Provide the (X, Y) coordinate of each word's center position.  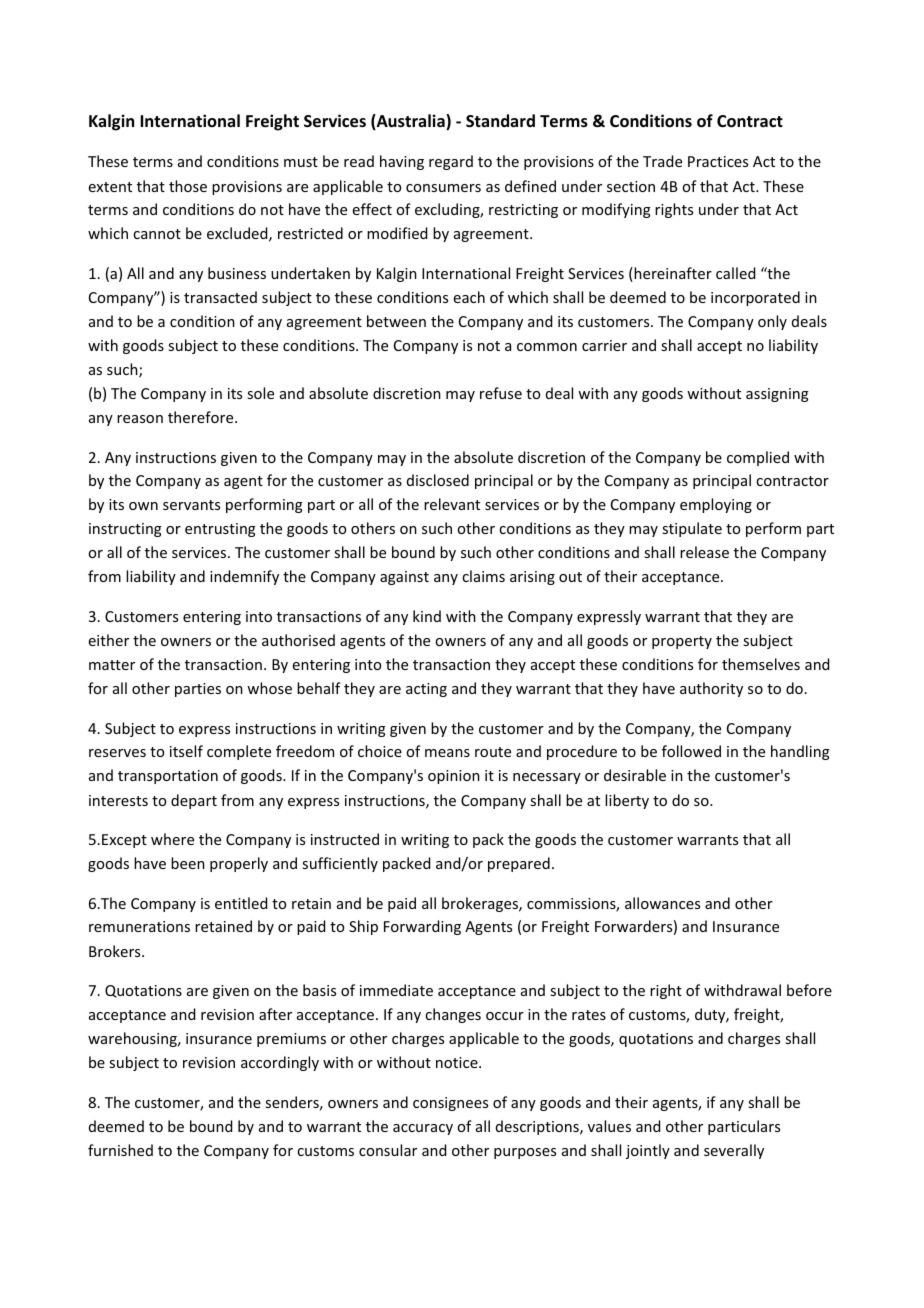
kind (427, 616)
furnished (120, 1150)
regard (451, 162)
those (188, 186)
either (109, 640)
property (682, 642)
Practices (718, 161)
